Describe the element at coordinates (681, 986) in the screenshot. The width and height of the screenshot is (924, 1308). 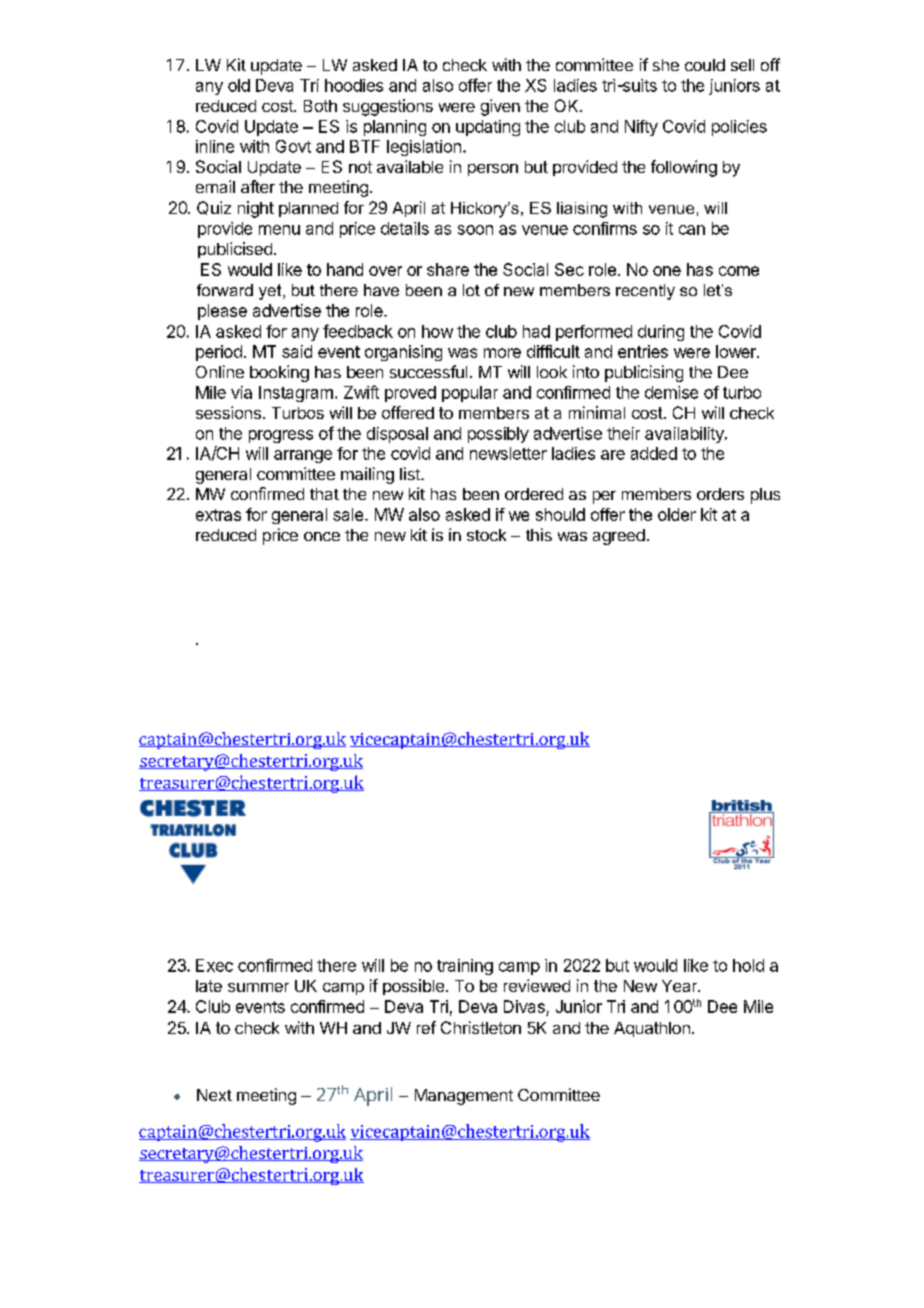
I see `Year` at that location.
